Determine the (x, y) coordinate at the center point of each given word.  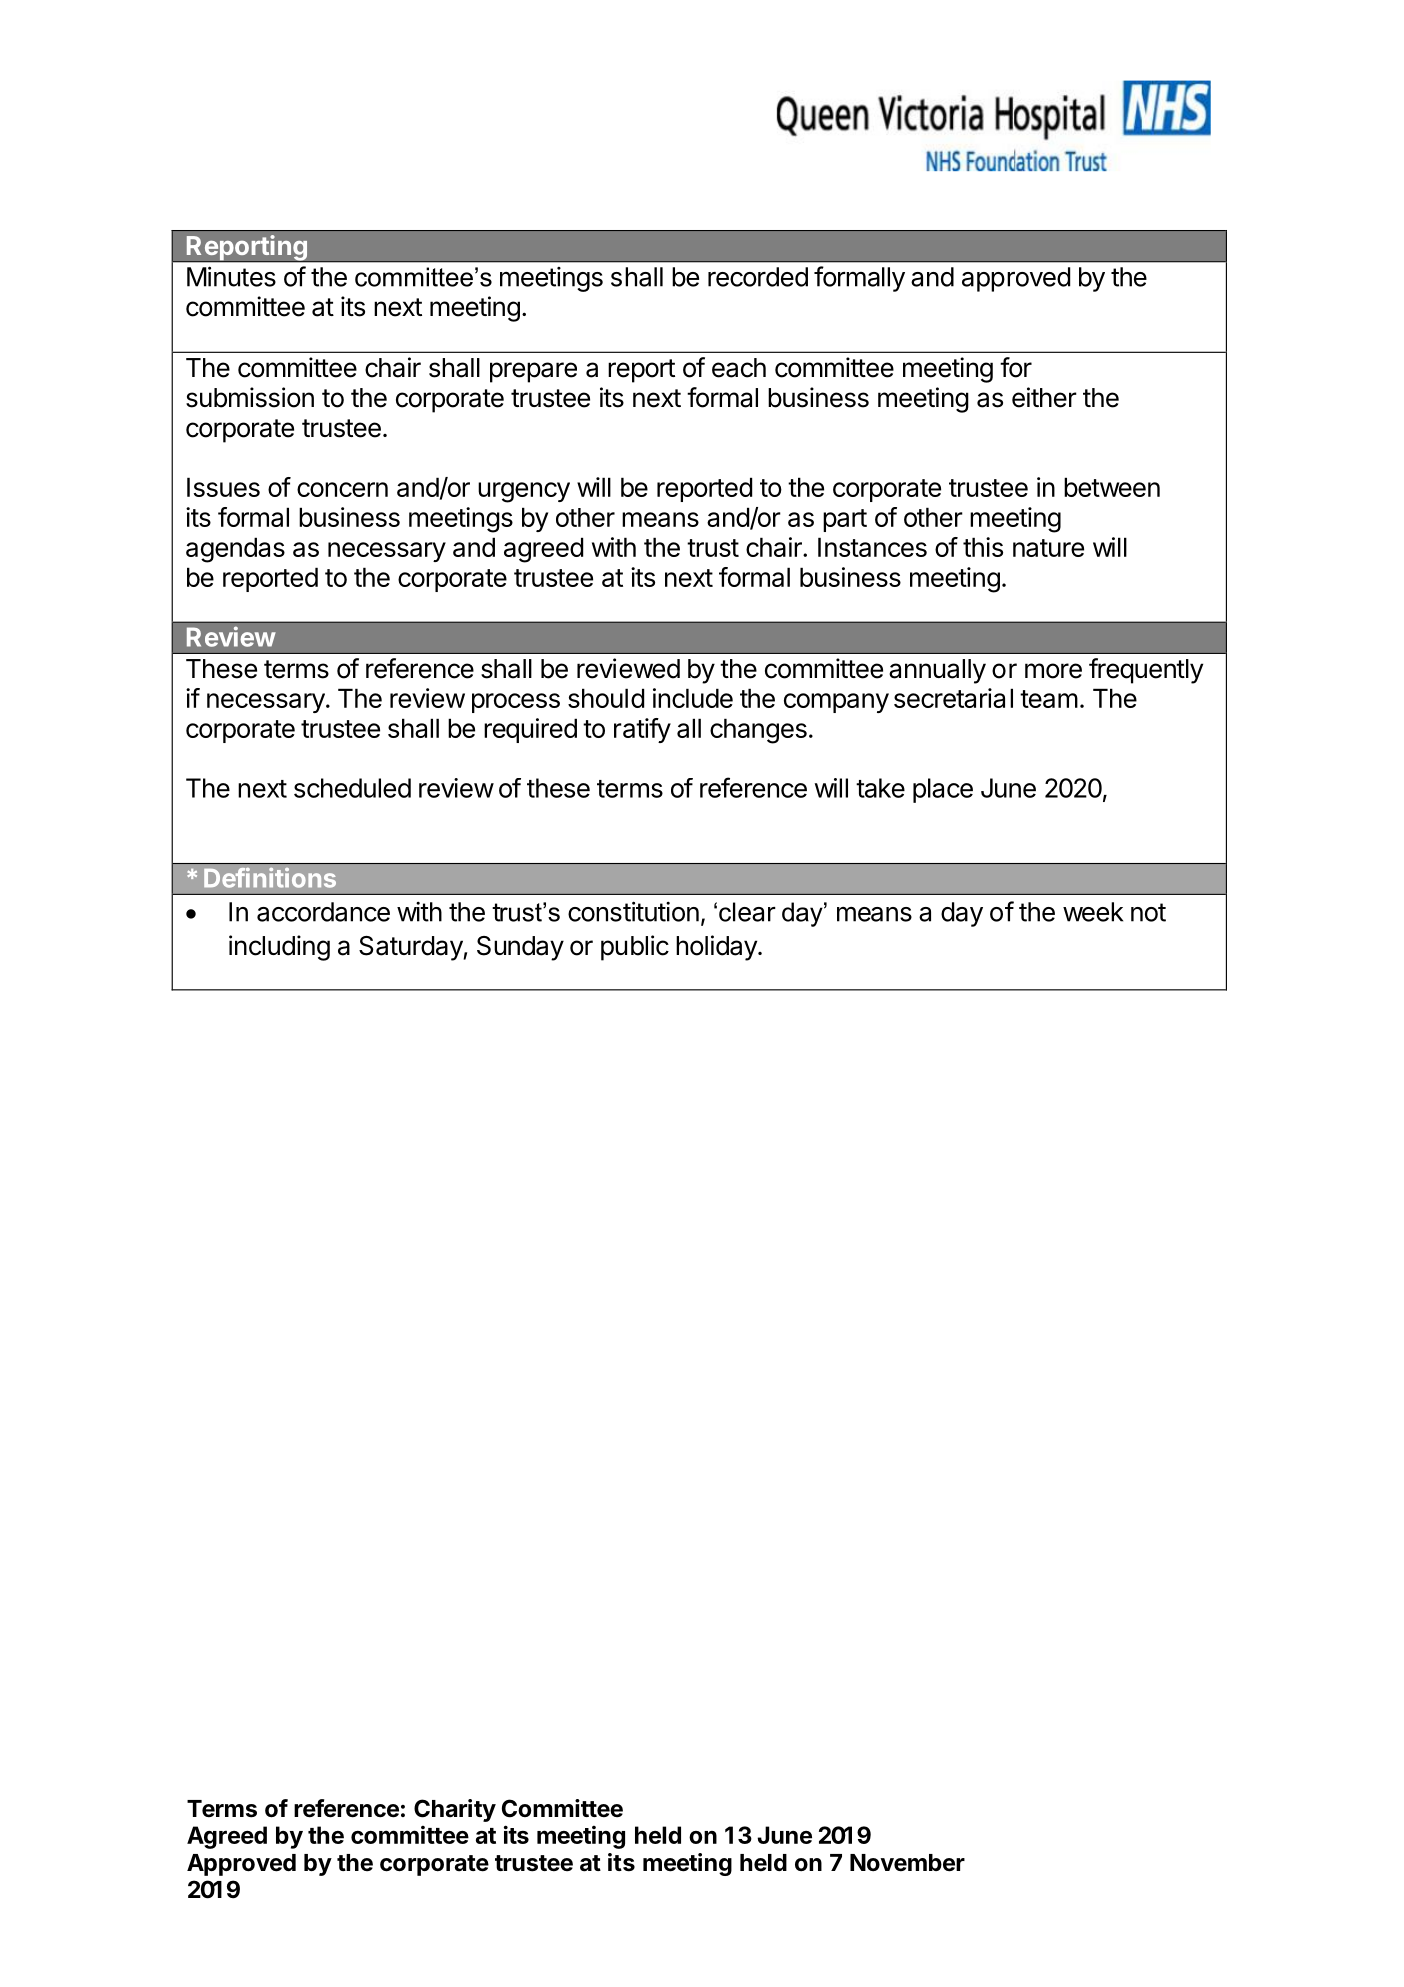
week (1093, 912)
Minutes (231, 276)
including (279, 948)
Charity (455, 1810)
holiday (717, 948)
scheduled (352, 788)
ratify (642, 730)
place (943, 790)
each (739, 368)
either (1044, 397)
